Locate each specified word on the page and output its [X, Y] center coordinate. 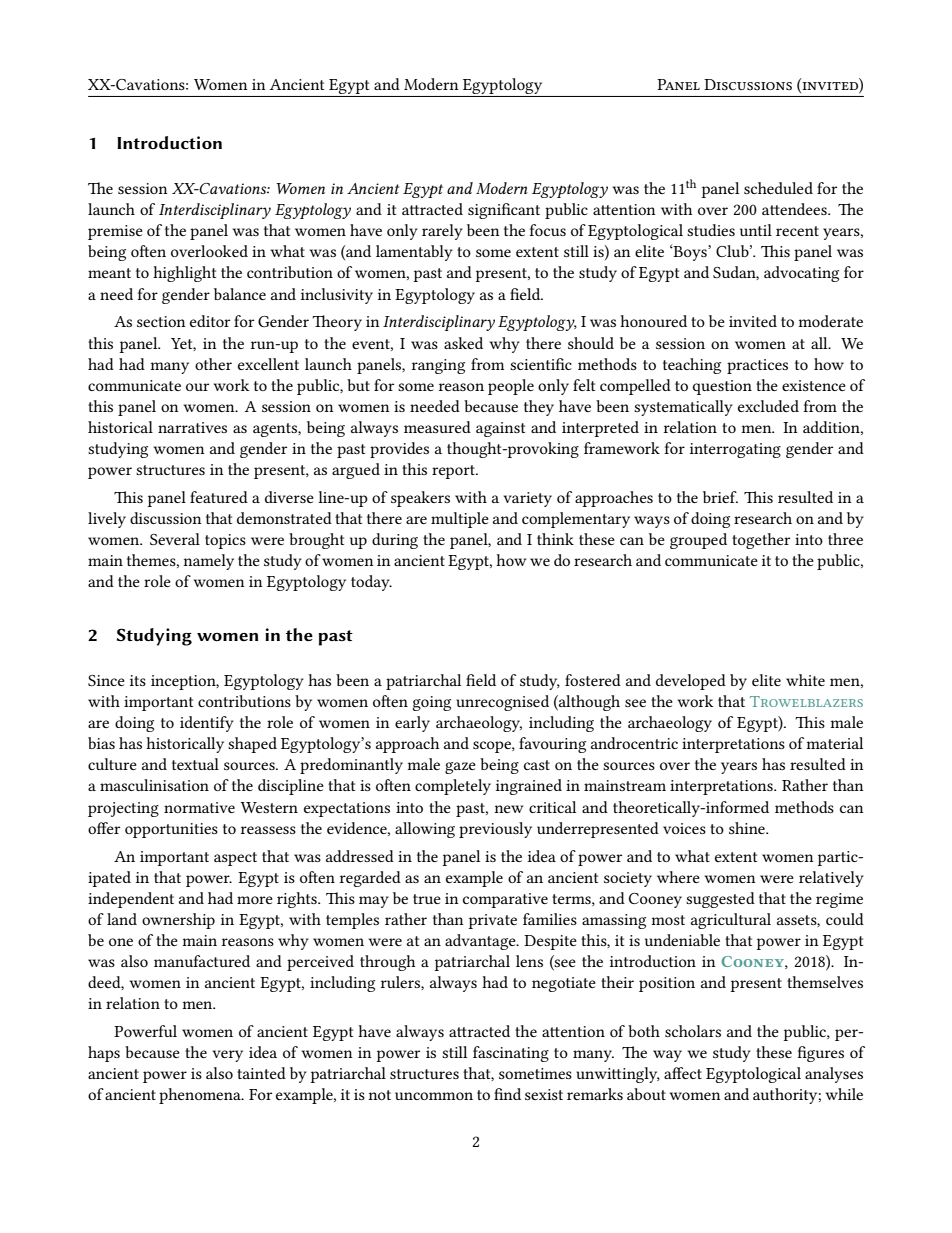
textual [195, 764]
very [228, 1056]
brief [720, 497]
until [756, 230]
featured [219, 497]
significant [504, 211]
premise [115, 232]
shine [748, 828]
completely [453, 787]
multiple [460, 520]
